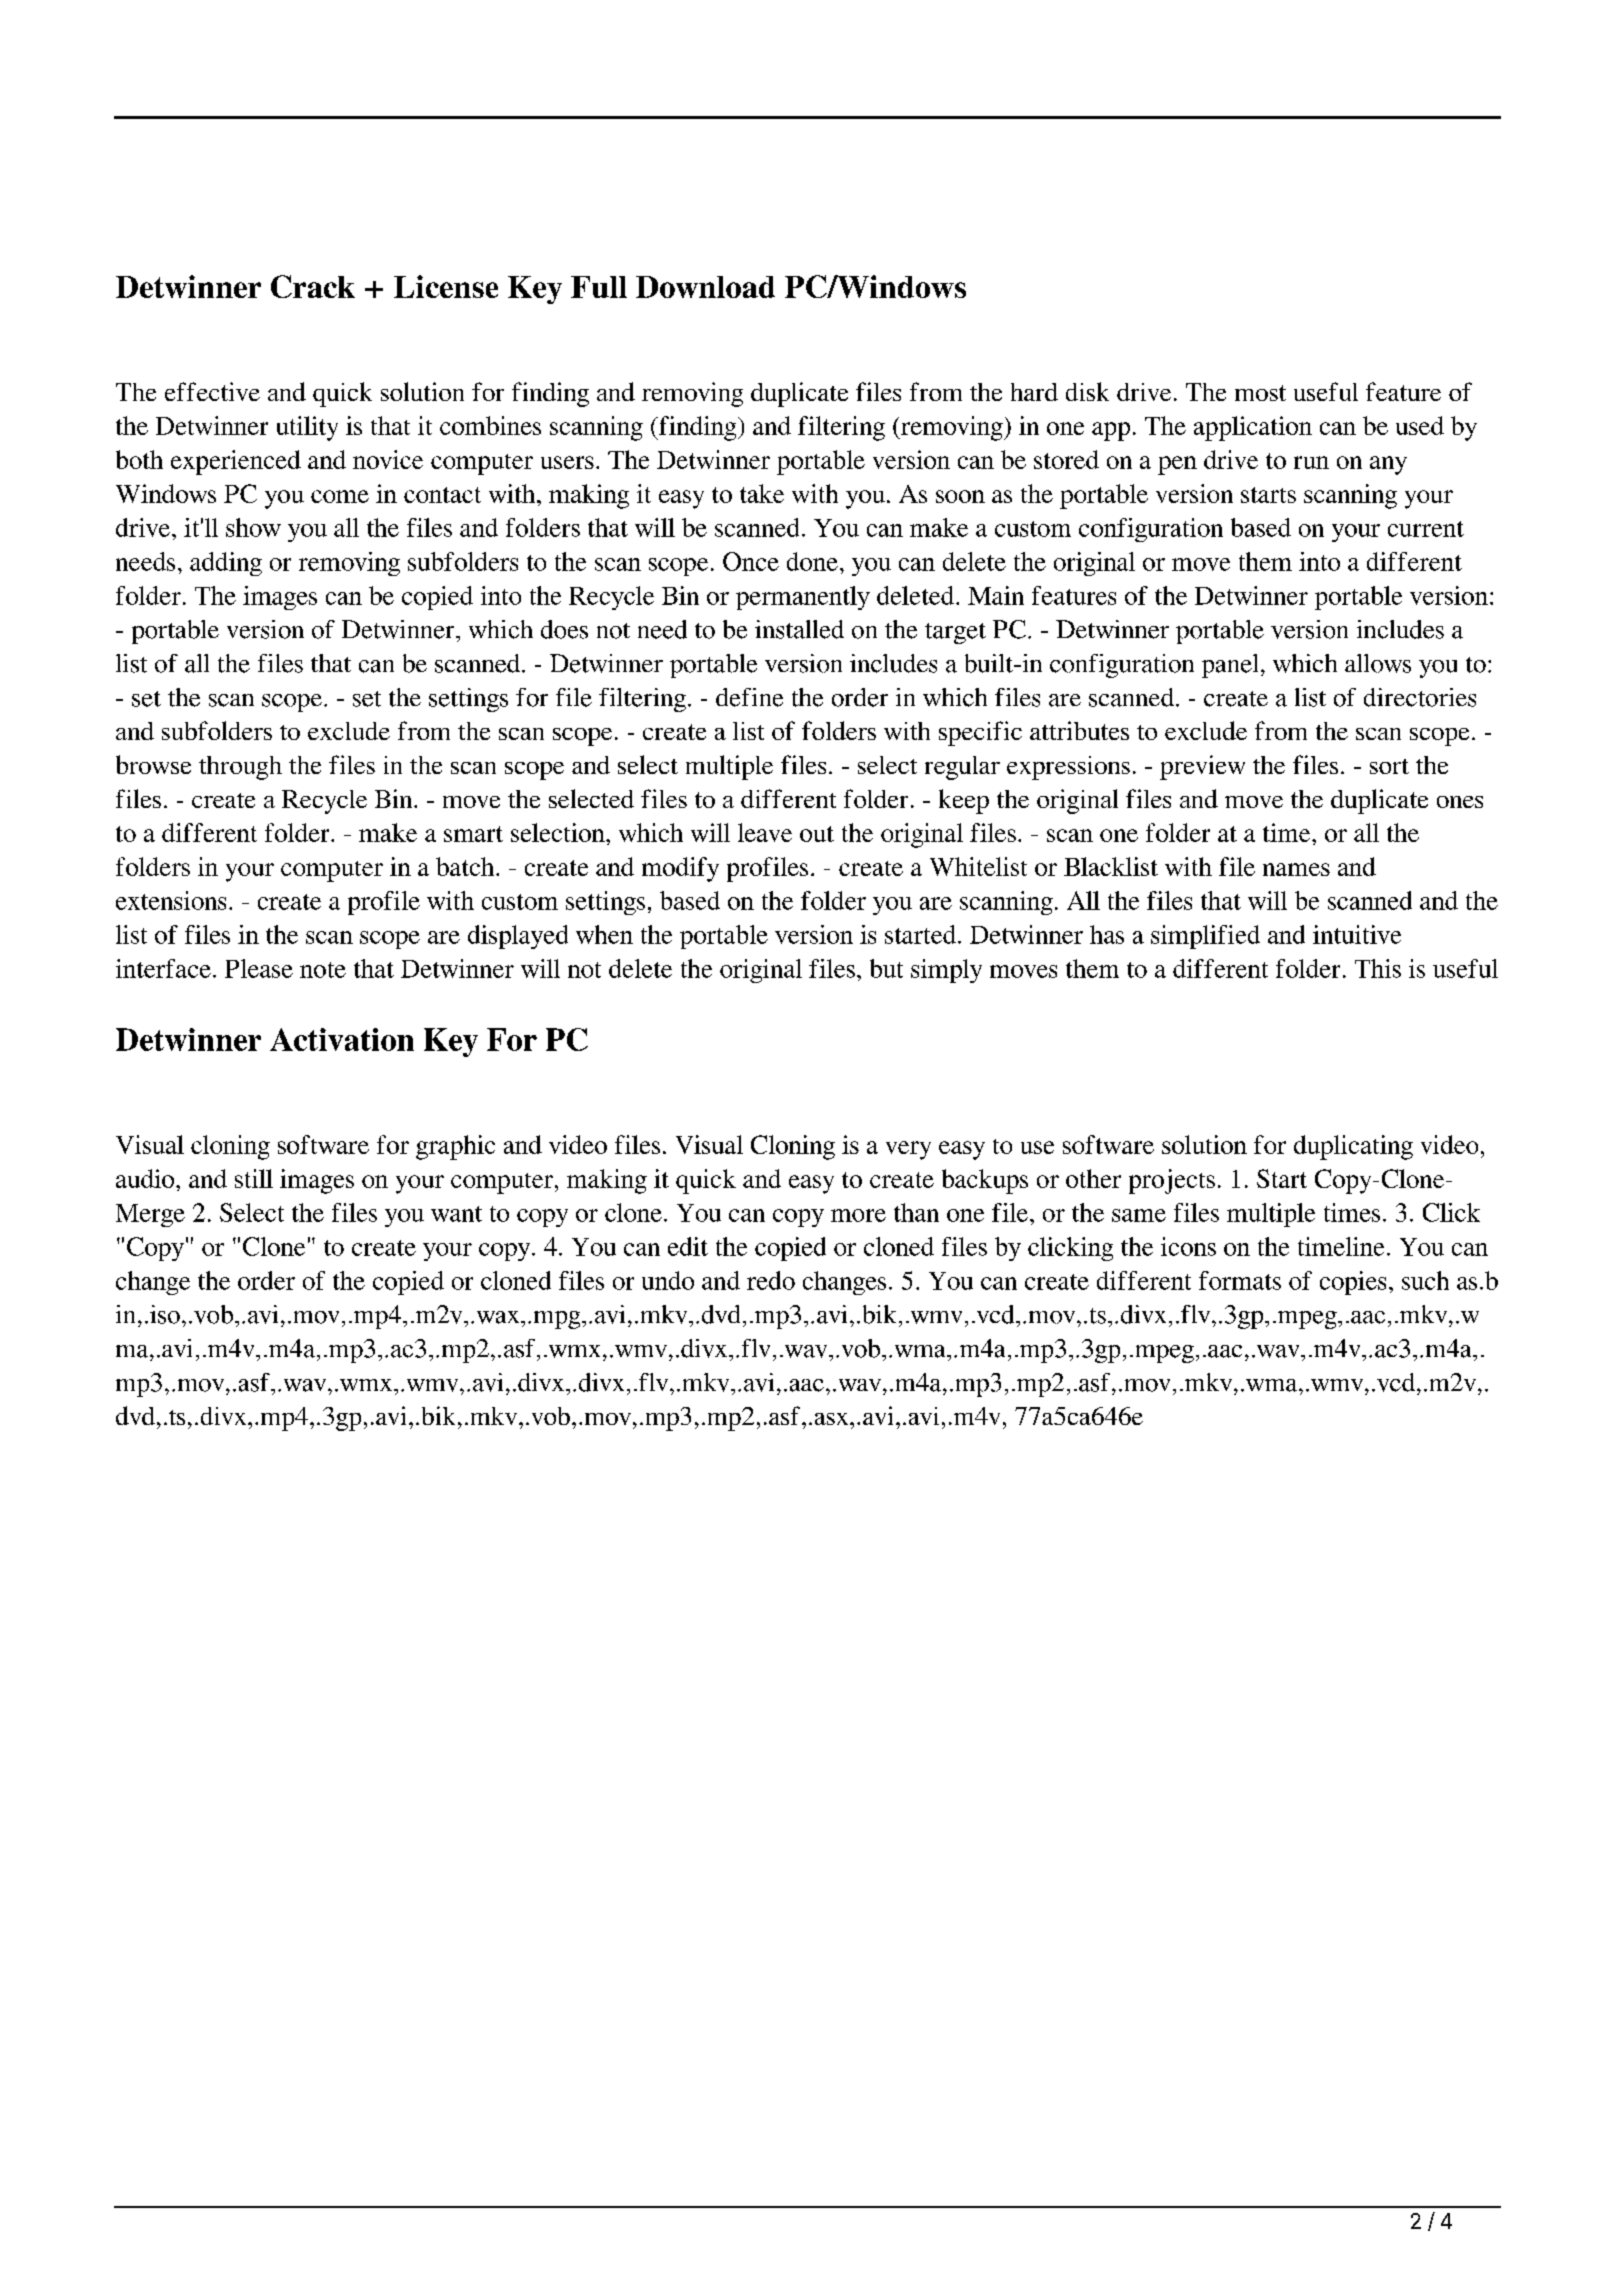 The image size is (1615, 2284). What do you see at coordinates (456, 1214) in the document?
I see `want` at bounding box center [456, 1214].
